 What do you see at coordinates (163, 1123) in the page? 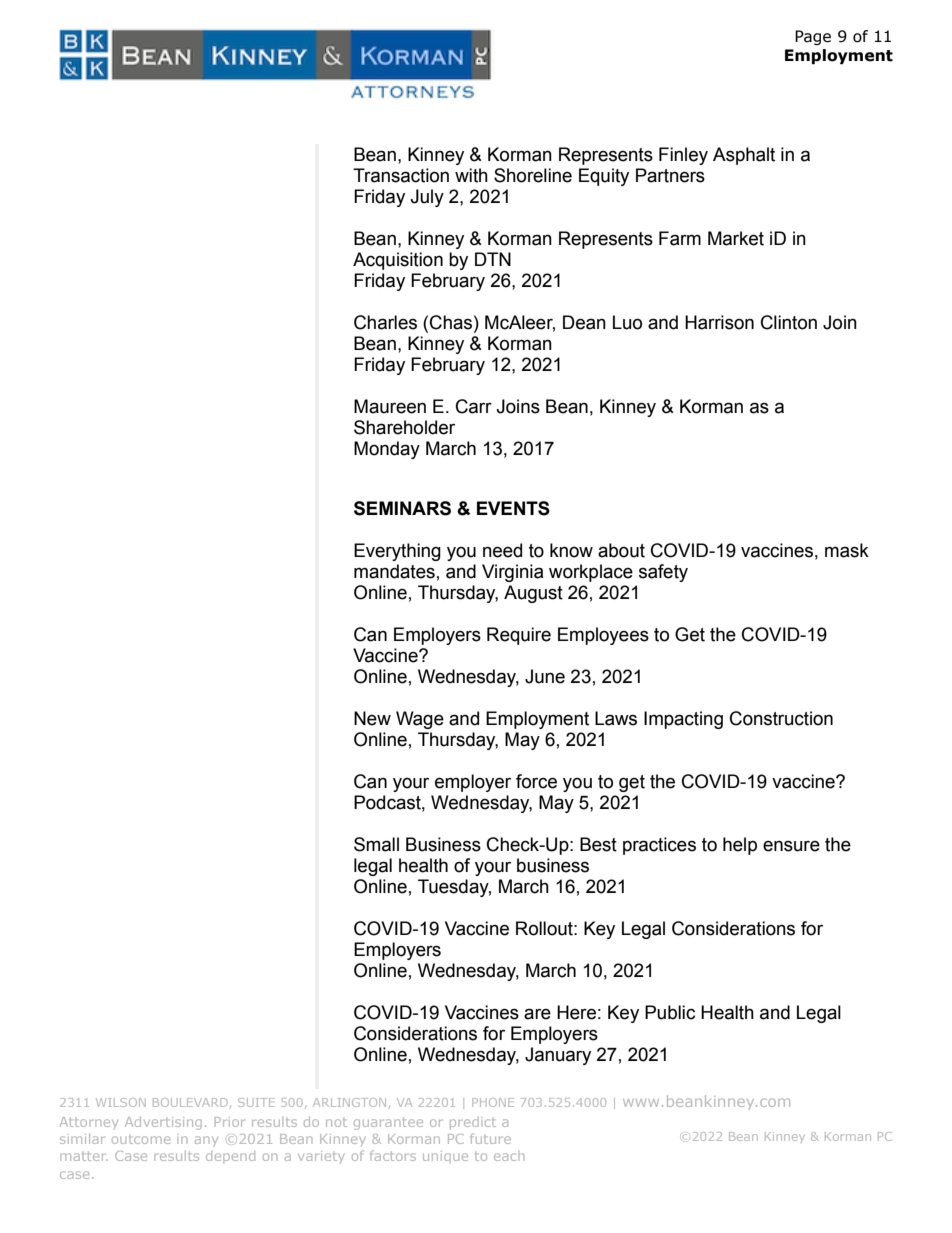
I see `Advertising` at bounding box center [163, 1123].
